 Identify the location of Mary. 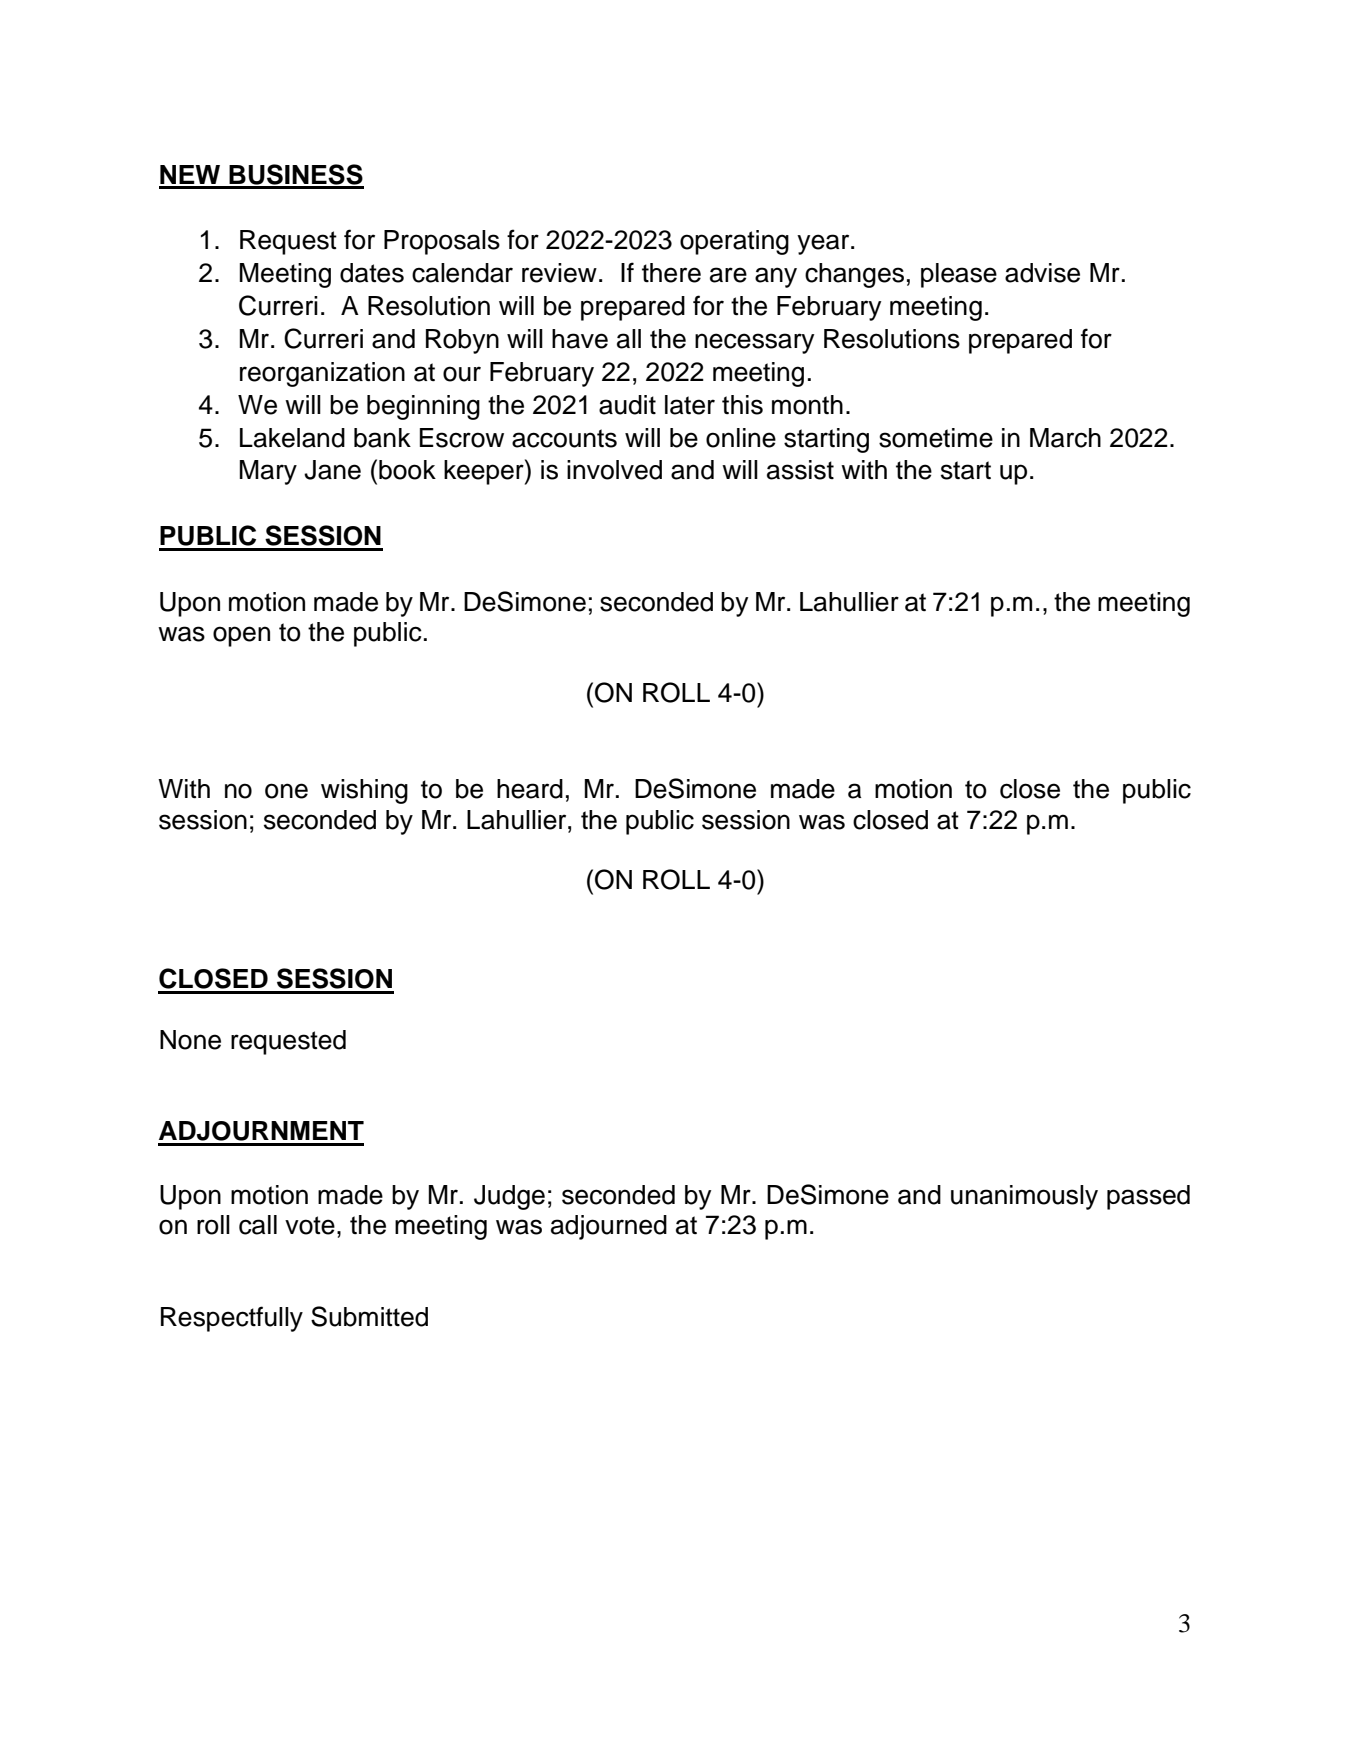
(268, 472).
